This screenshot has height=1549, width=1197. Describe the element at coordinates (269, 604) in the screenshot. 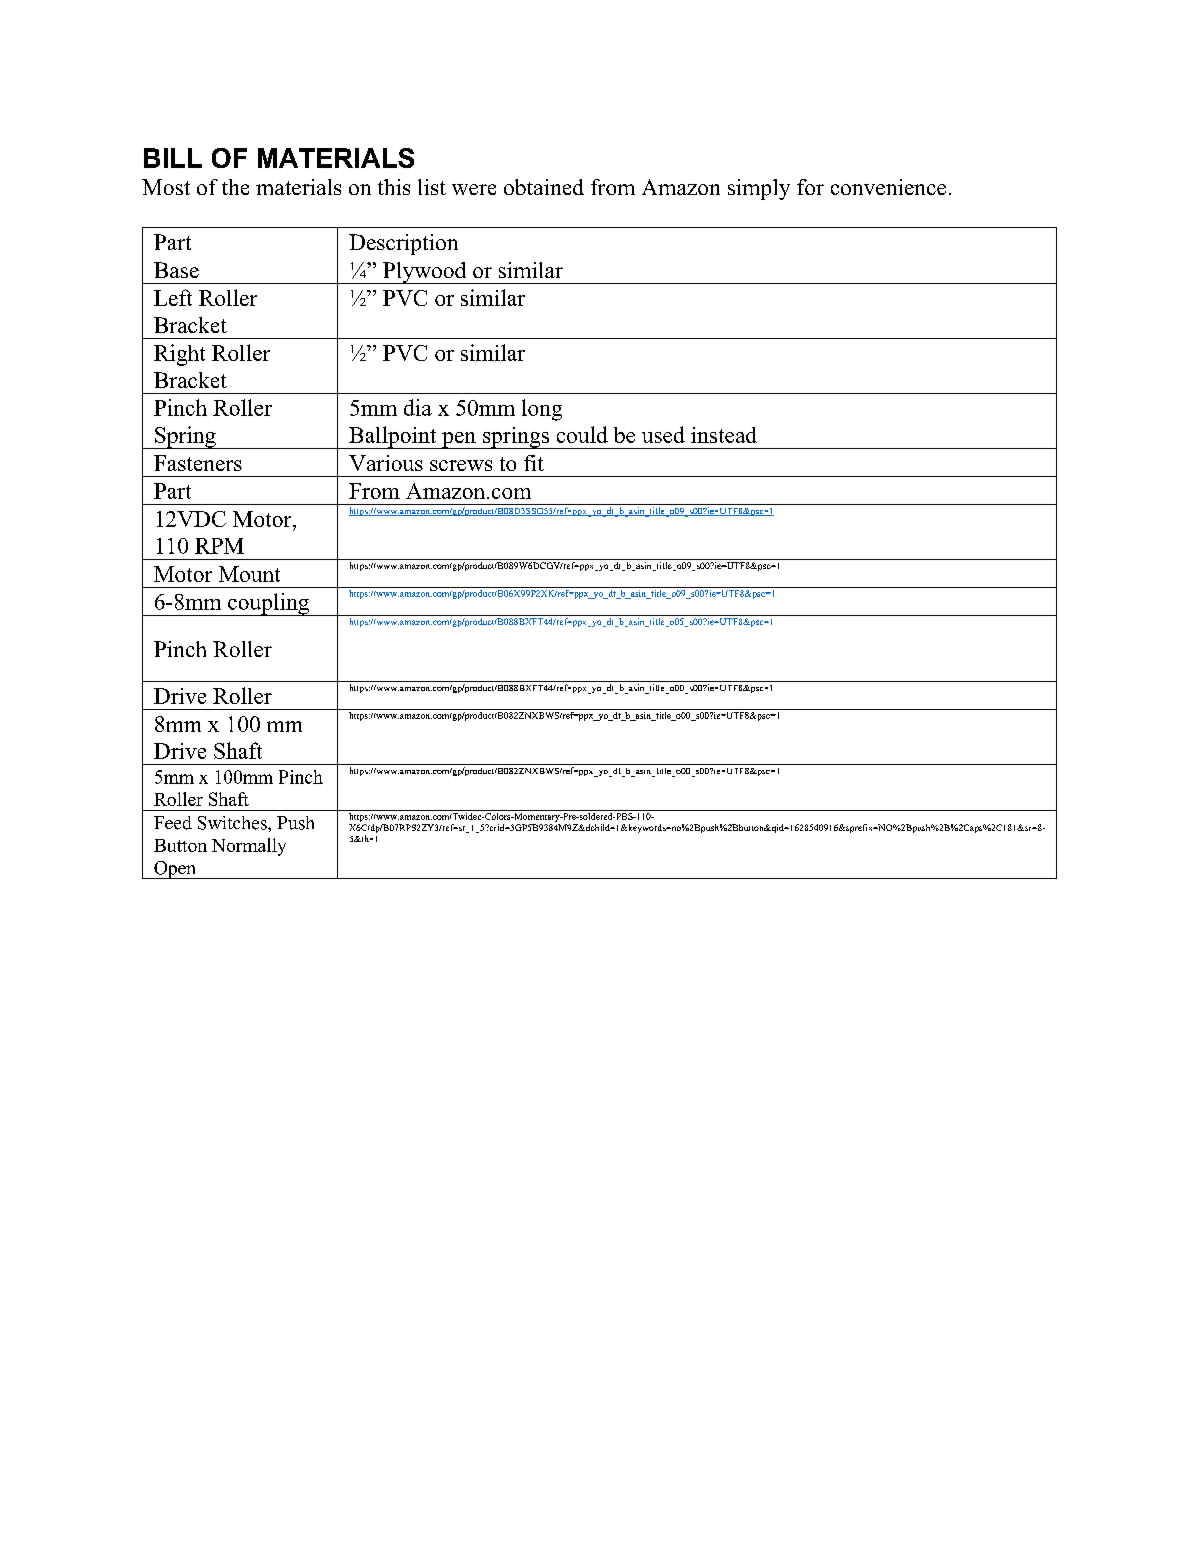

I see `coupling` at that location.
